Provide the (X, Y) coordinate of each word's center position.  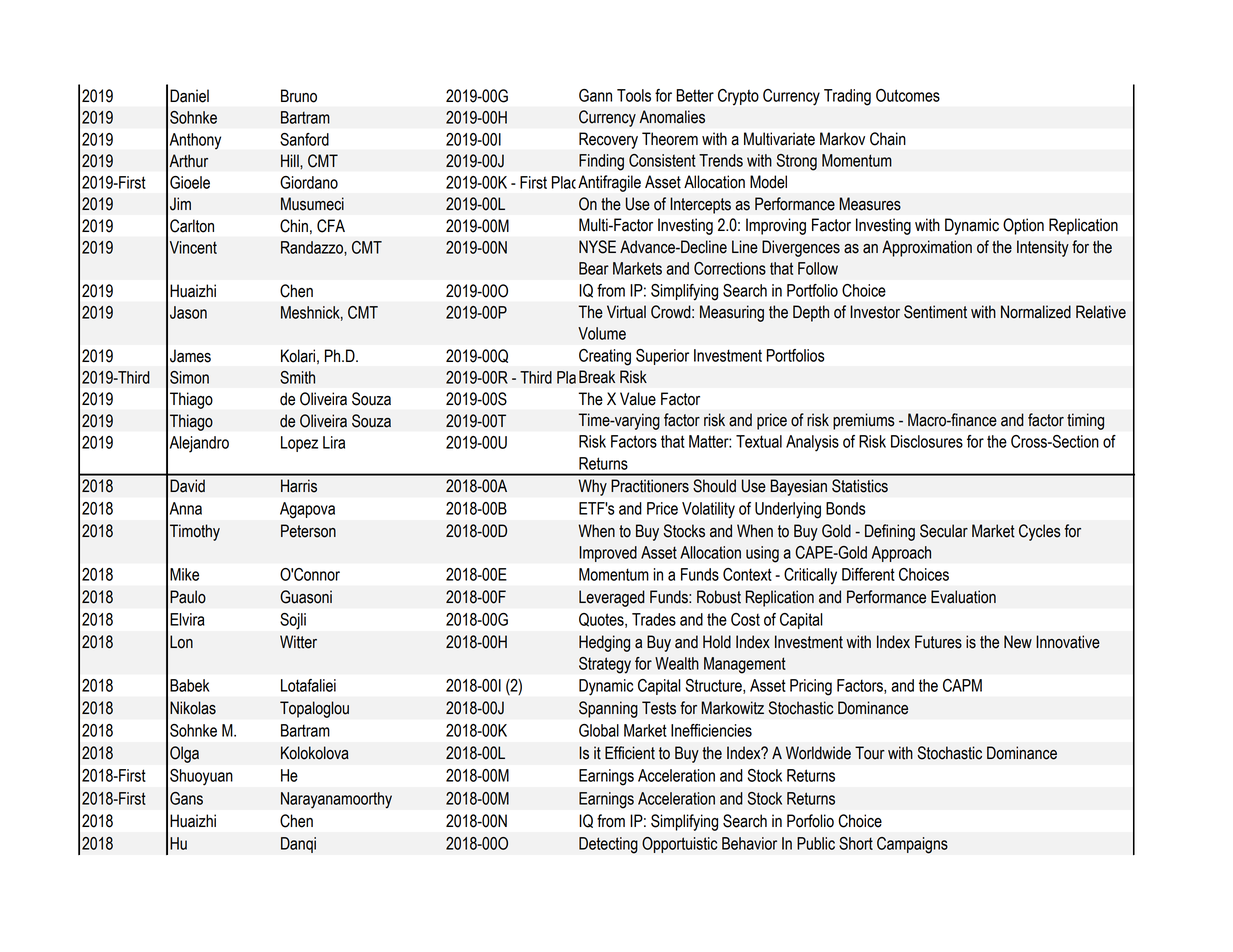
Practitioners (650, 486)
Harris (299, 486)
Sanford (304, 139)
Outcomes (908, 95)
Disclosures (927, 441)
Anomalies (672, 117)
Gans (186, 798)
